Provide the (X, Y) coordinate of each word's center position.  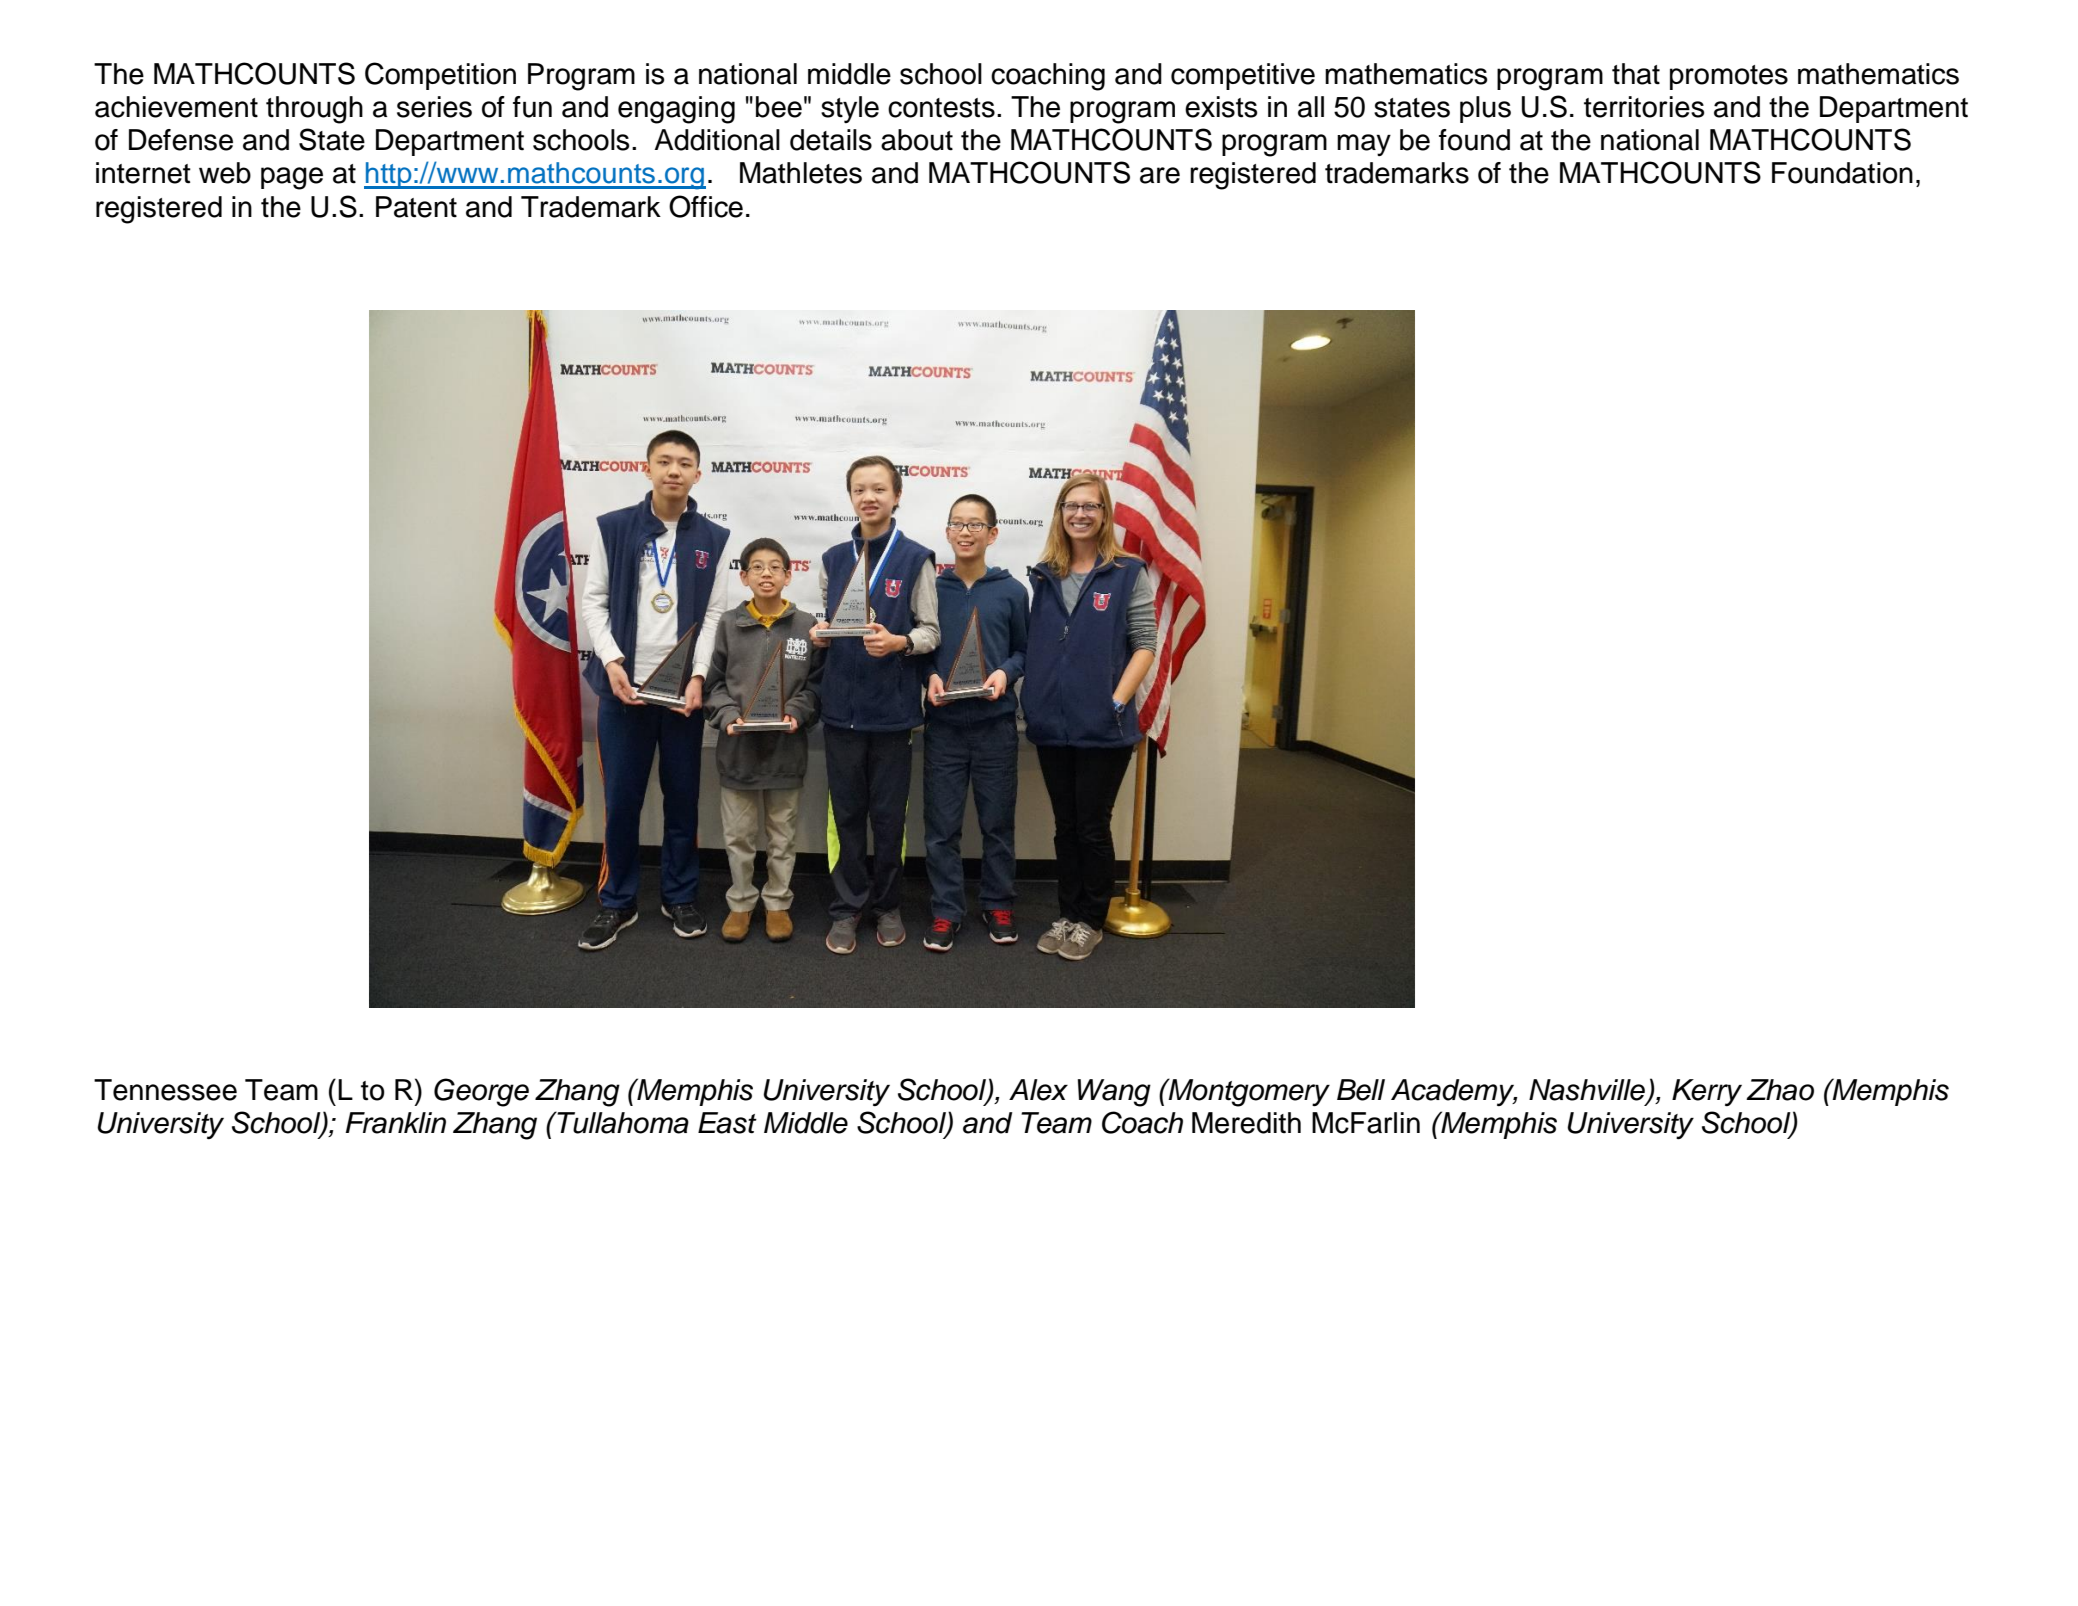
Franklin (395, 1123)
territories (1644, 107)
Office (706, 206)
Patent (416, 207)
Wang (1114, 1093)
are (1160, 175)
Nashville (1587, 1090)
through (314, 110)
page (292, 178)
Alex (1038, 1090)
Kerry (1707, 1092)
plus (1485, 109)
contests (941, 108)
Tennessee (165, 1090)
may (1364, 145)
